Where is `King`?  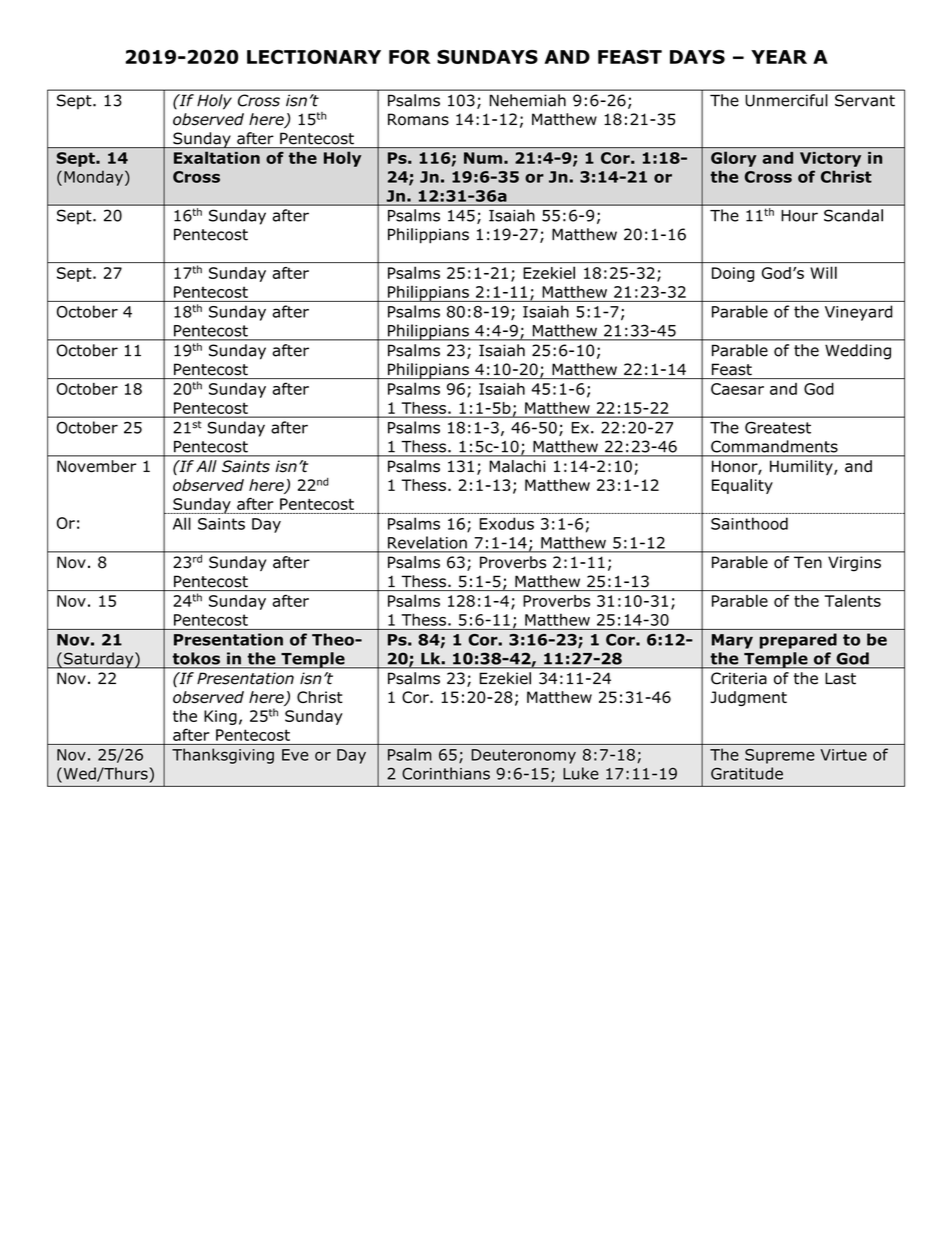
King is located at coordinates (220, 717).
